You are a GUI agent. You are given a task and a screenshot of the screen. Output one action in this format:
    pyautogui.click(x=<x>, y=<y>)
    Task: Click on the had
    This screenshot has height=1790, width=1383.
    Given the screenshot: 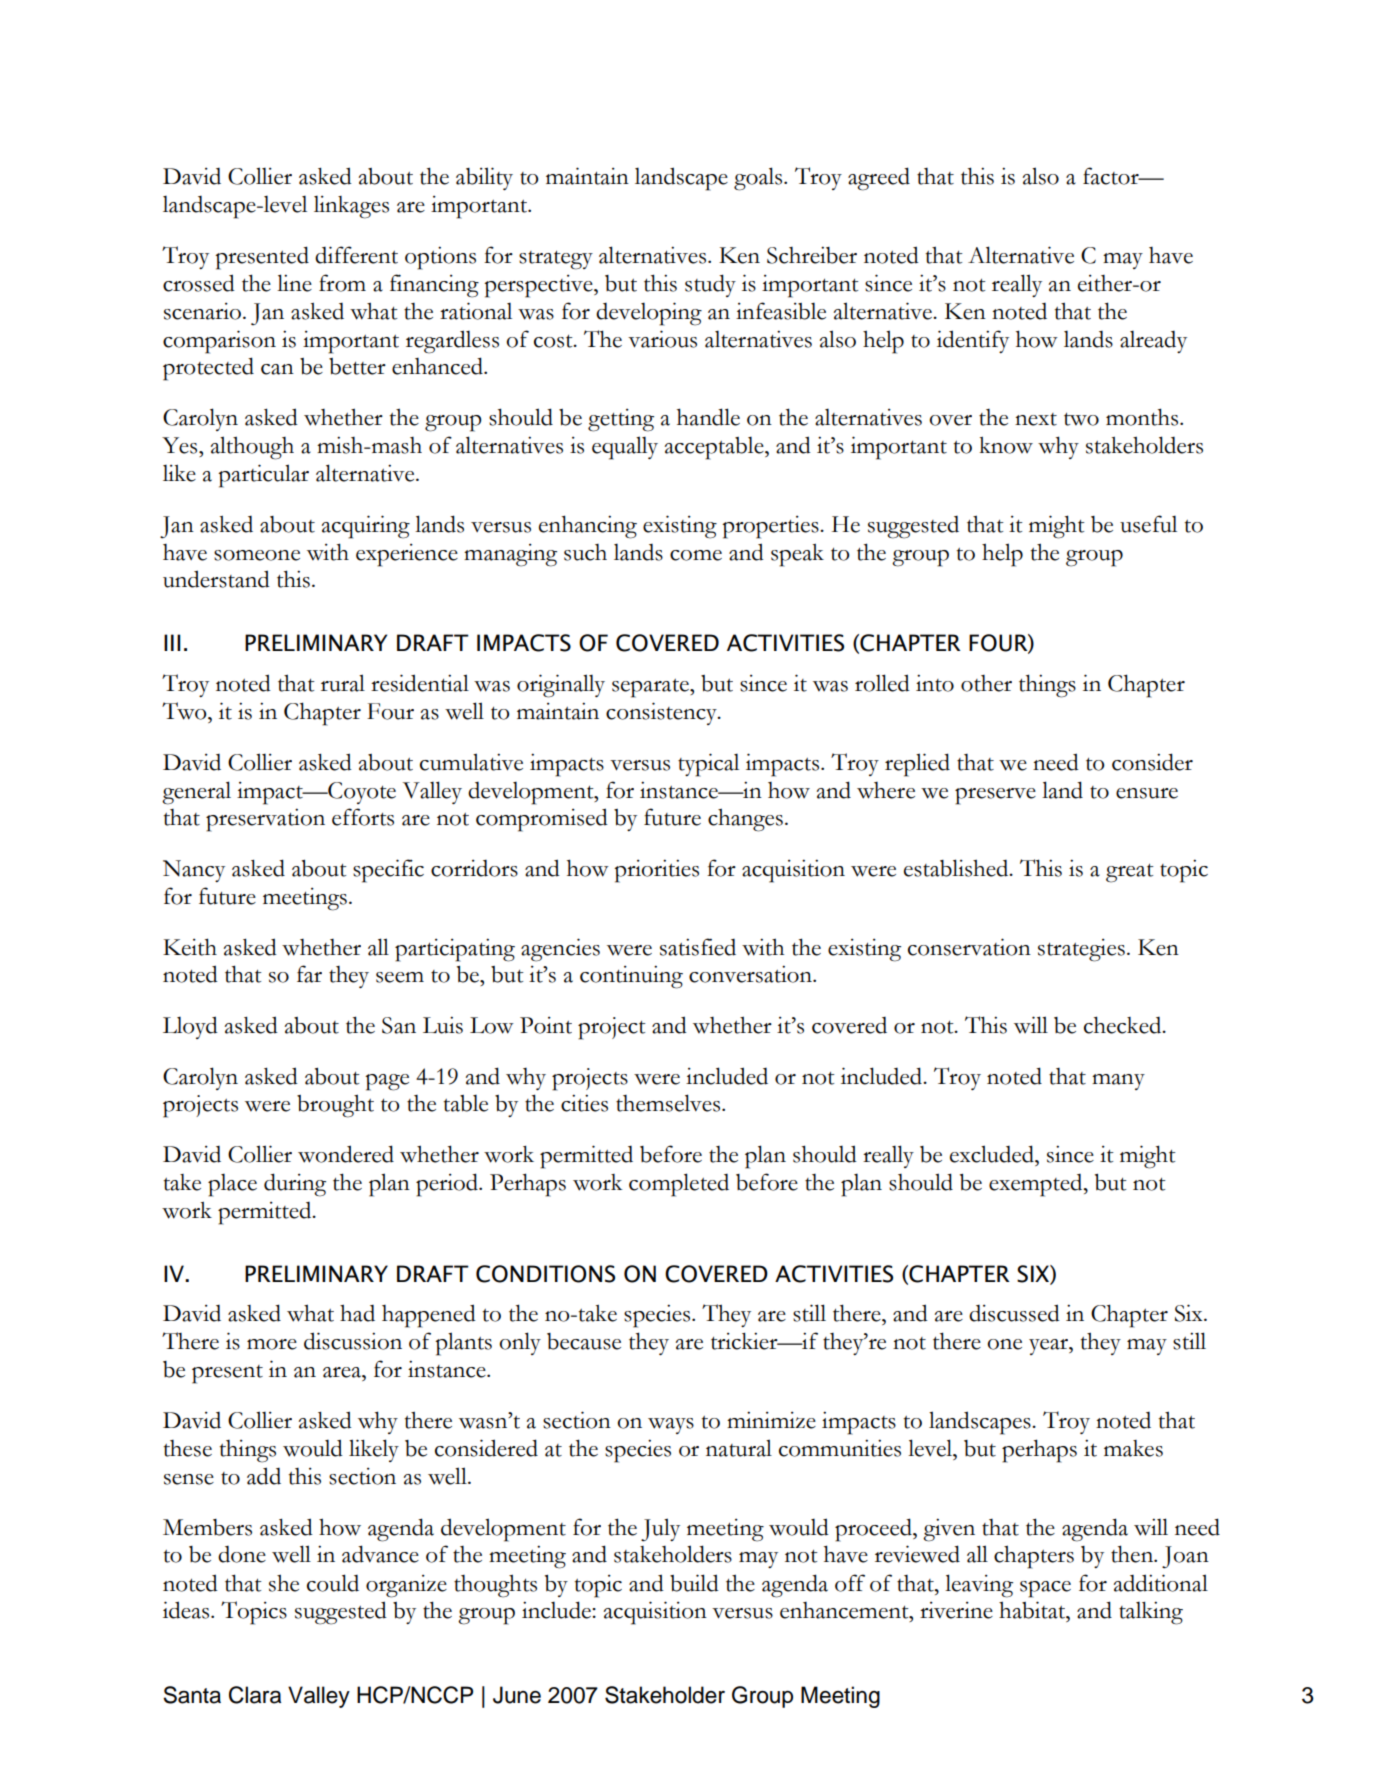 What is the action you would take?
    pyautogui.click(x=357, y=1313)
